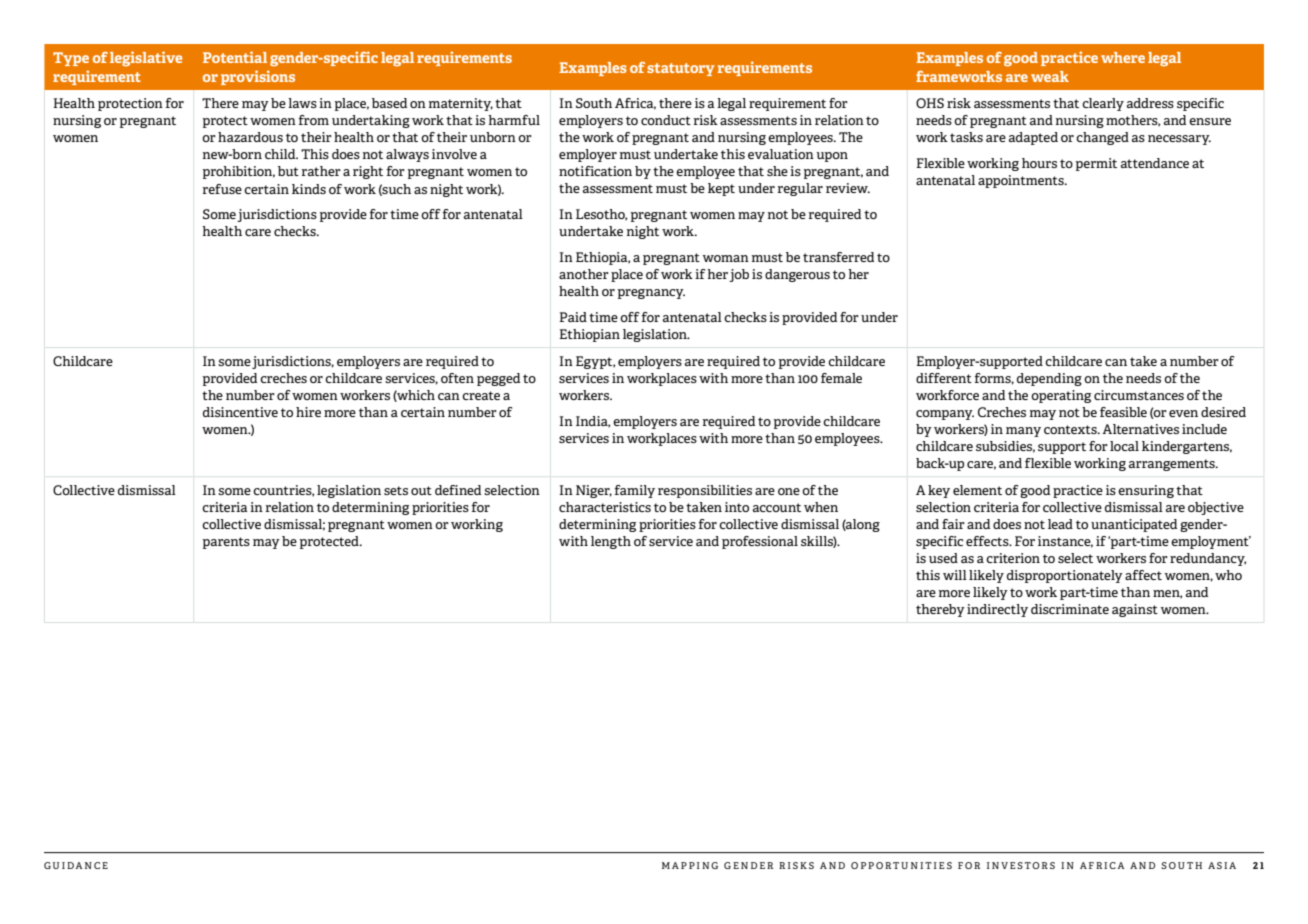  What do you see at coordinates (1124, 446) in the screenshot?
I see `local` at bounding box center [1124, 446].
